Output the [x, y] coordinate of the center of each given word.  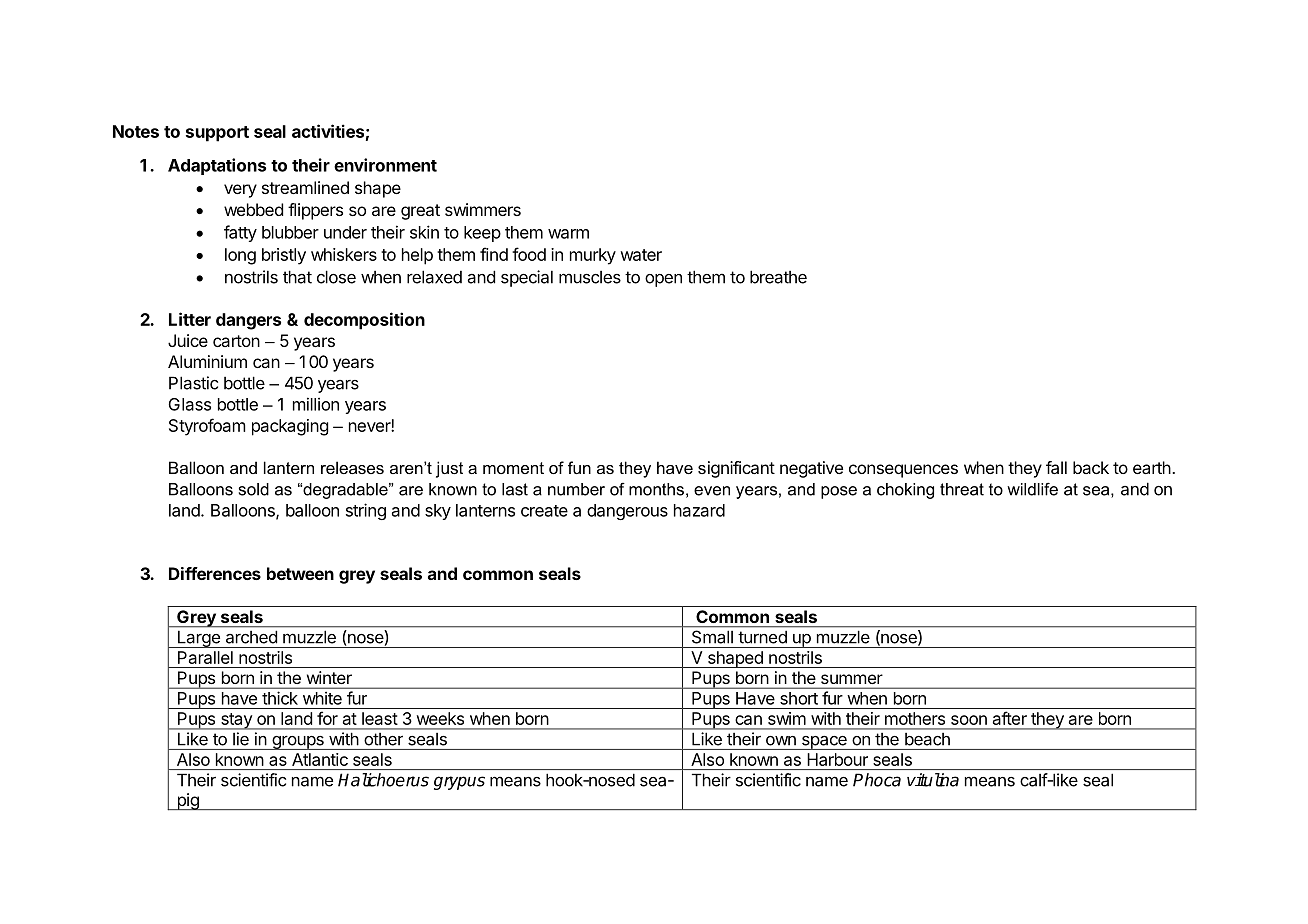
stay [236, 721]
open [663, 280]
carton [236, 341]
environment [385, 165]
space [824, 743]
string [366, 511]
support [217, 134]
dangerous [627, 512]
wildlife [1032, 489]
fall [1056, 467]
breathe [778, 277]
